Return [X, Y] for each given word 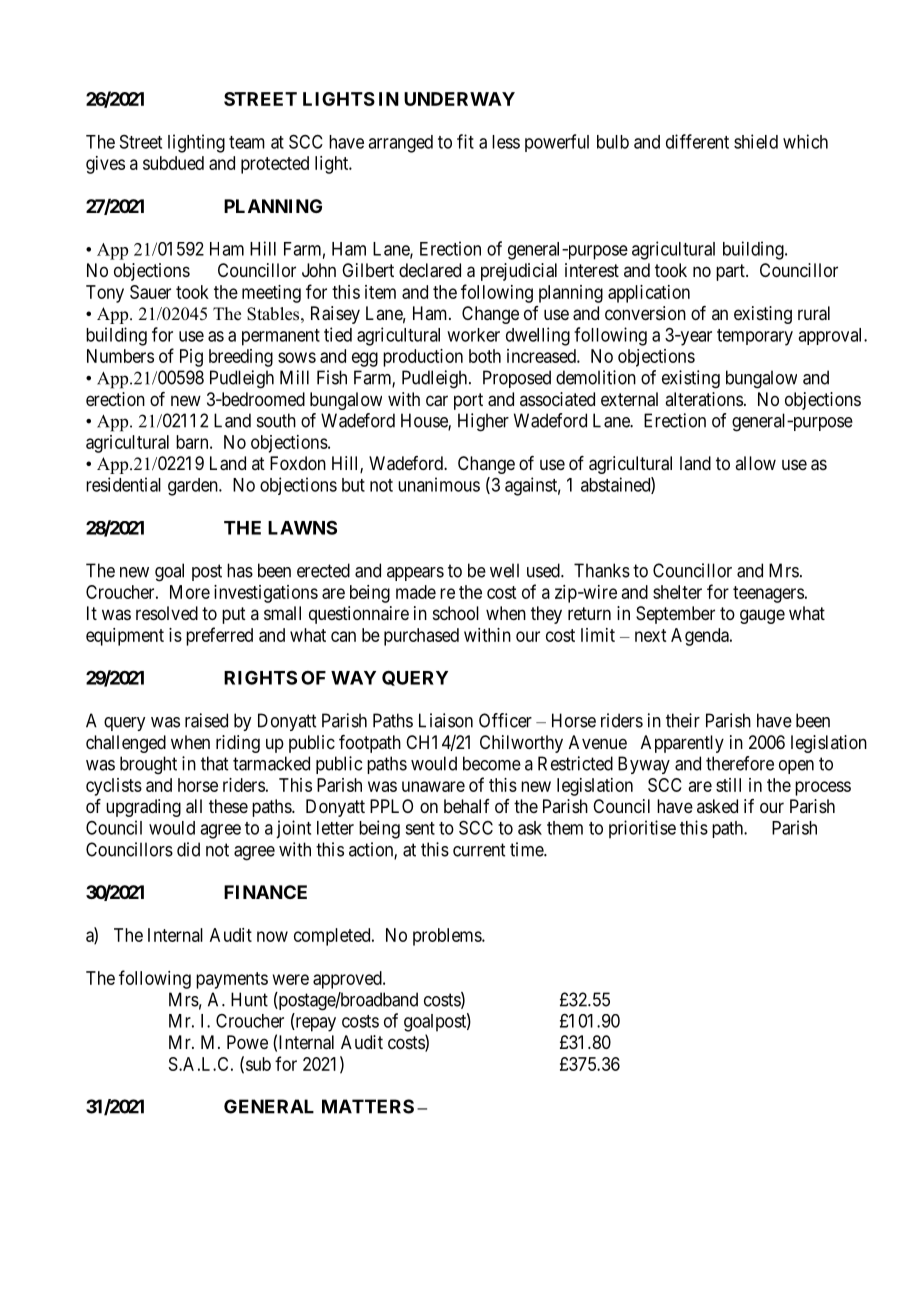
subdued [173, 163]
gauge [762, 616]
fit [465, 141]
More [190, 592]
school [456, 613]
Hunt [249, 999]
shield [756, 141]
